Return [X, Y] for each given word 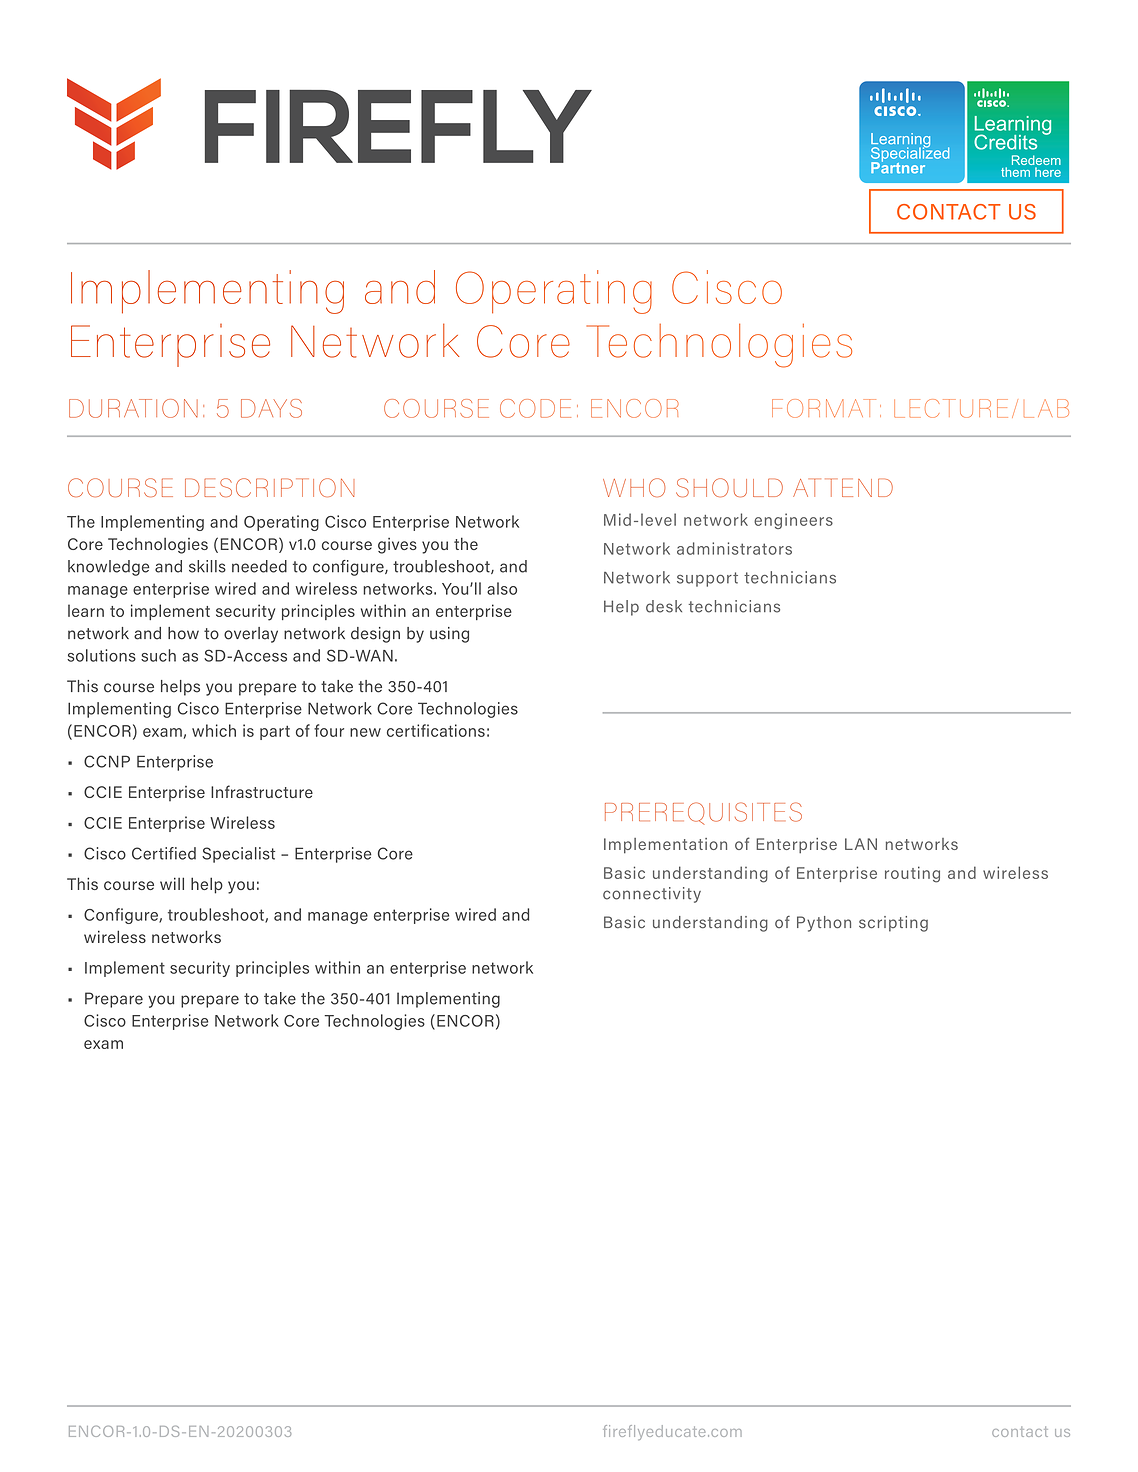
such [158, 655]
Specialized [910, 154]
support [707, 579]
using [449, 635]
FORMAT [824, 408]
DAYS [271, 408]
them [1015, 172]
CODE [535, 408]
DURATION [133, 408]
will [172, 883]
